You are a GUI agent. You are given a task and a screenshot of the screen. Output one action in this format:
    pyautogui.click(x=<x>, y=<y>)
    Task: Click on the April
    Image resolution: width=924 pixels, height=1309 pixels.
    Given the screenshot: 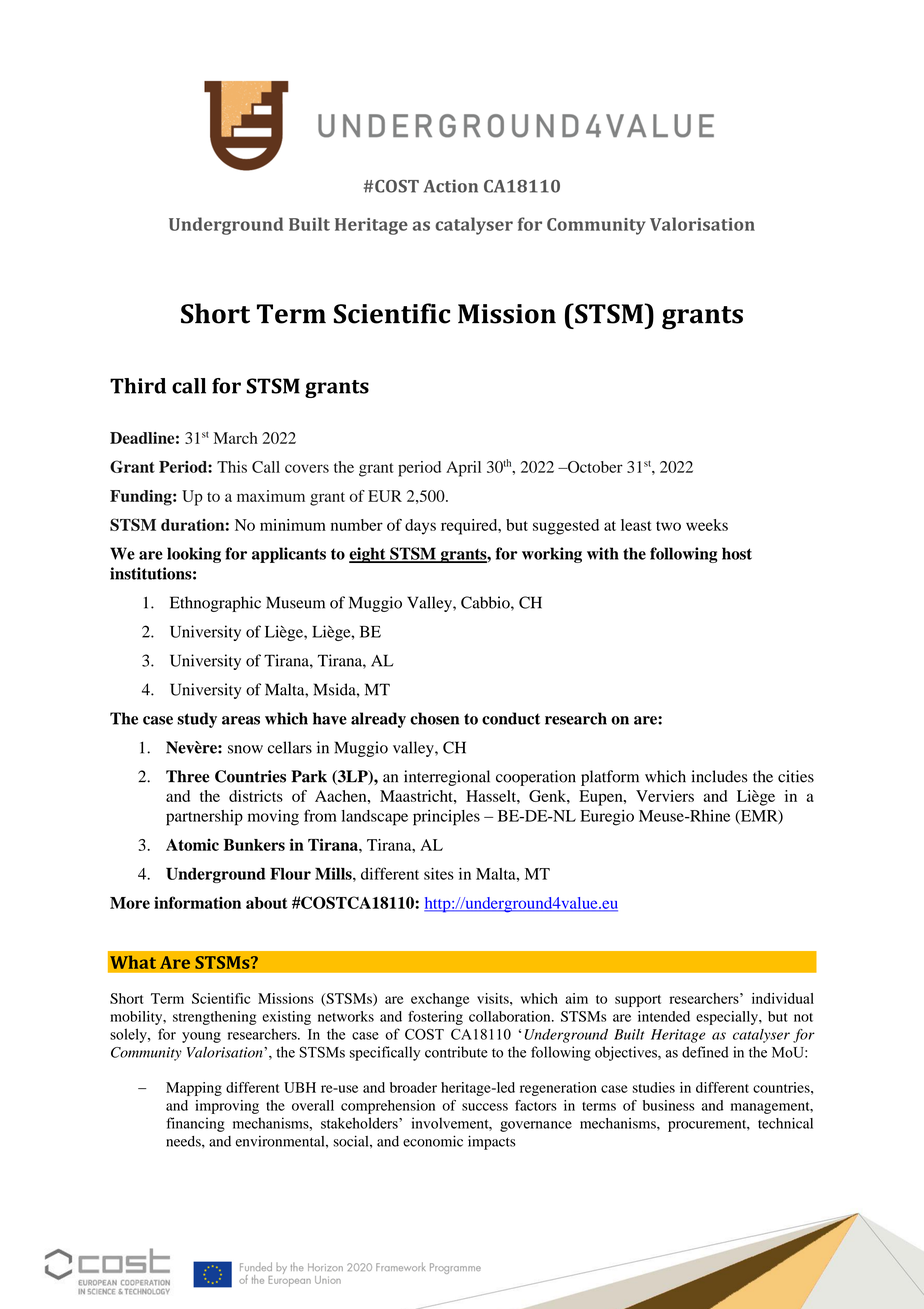 What is the action you would take?
    pyautogui.click(x=463, y=469)
